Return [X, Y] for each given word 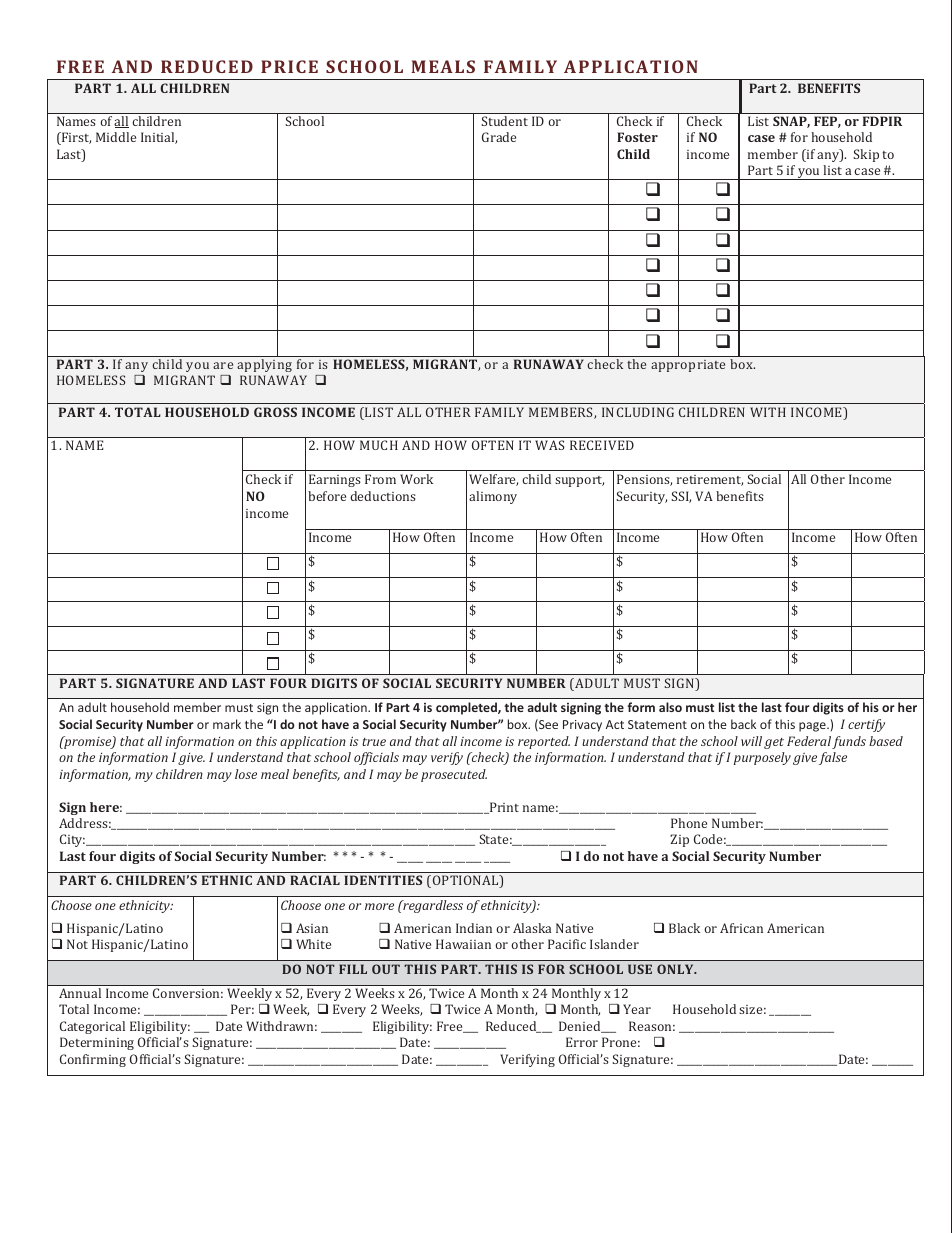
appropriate [688, 366]
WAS [550, 445]
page [813, 727]
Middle [116, 137]
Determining [97, 1043]
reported [544, 742]
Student [505, 121]
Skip [866, 155]
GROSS [275, 412]
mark [227, 724]
